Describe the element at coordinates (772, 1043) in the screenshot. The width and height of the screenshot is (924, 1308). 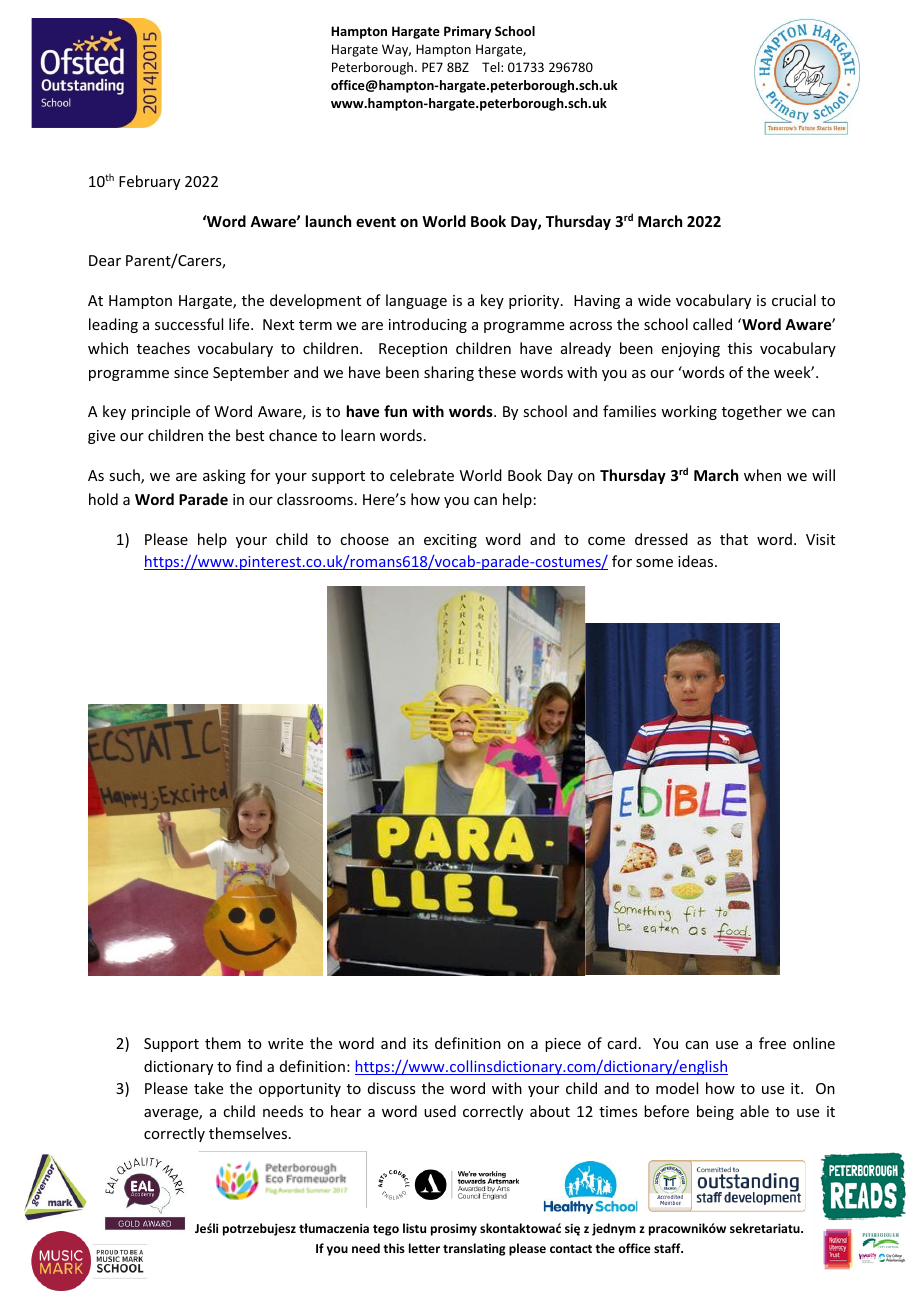
I see `free` at that location.
